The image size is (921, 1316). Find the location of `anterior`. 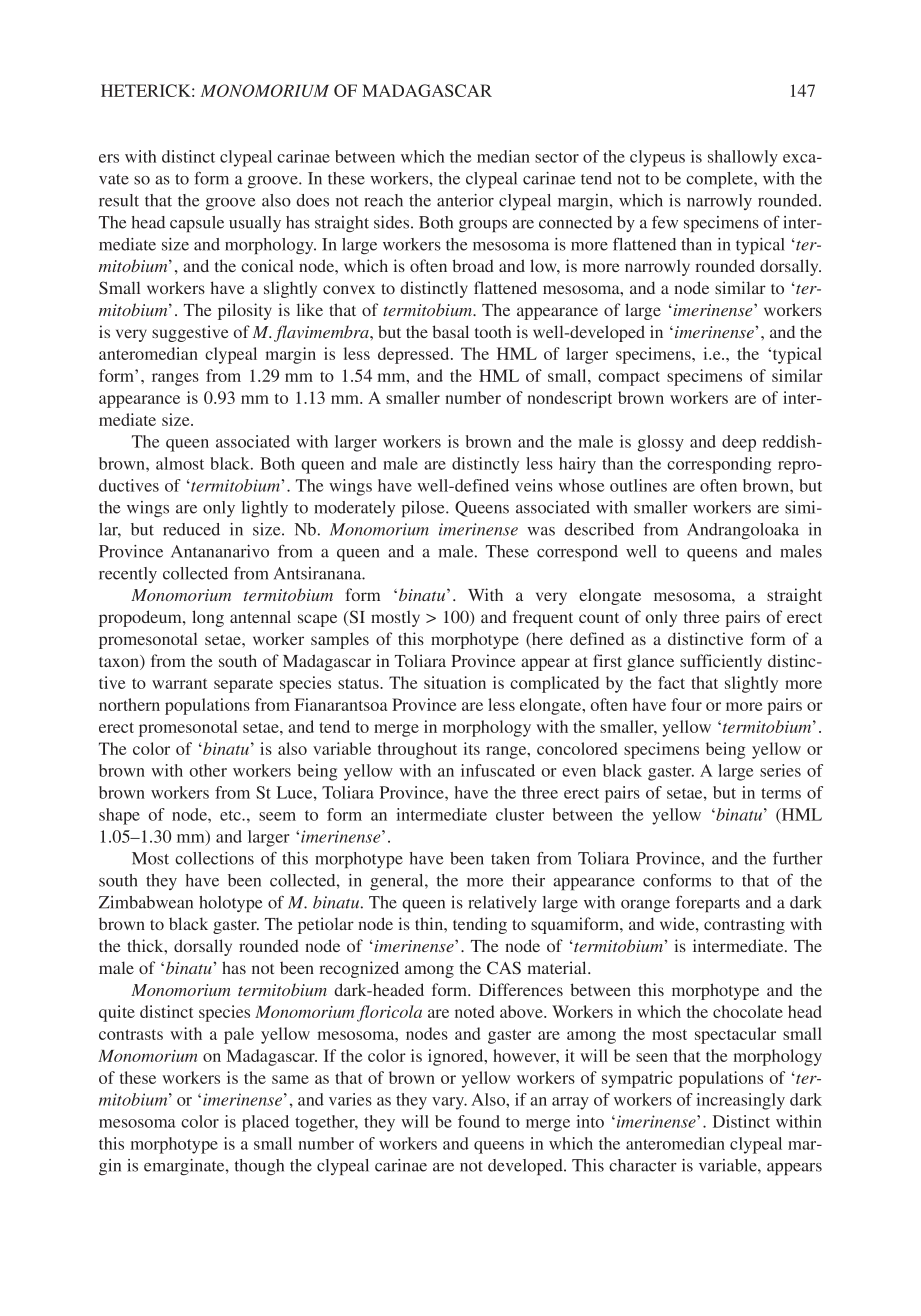

anterior is located at coordinates (465, 200).
